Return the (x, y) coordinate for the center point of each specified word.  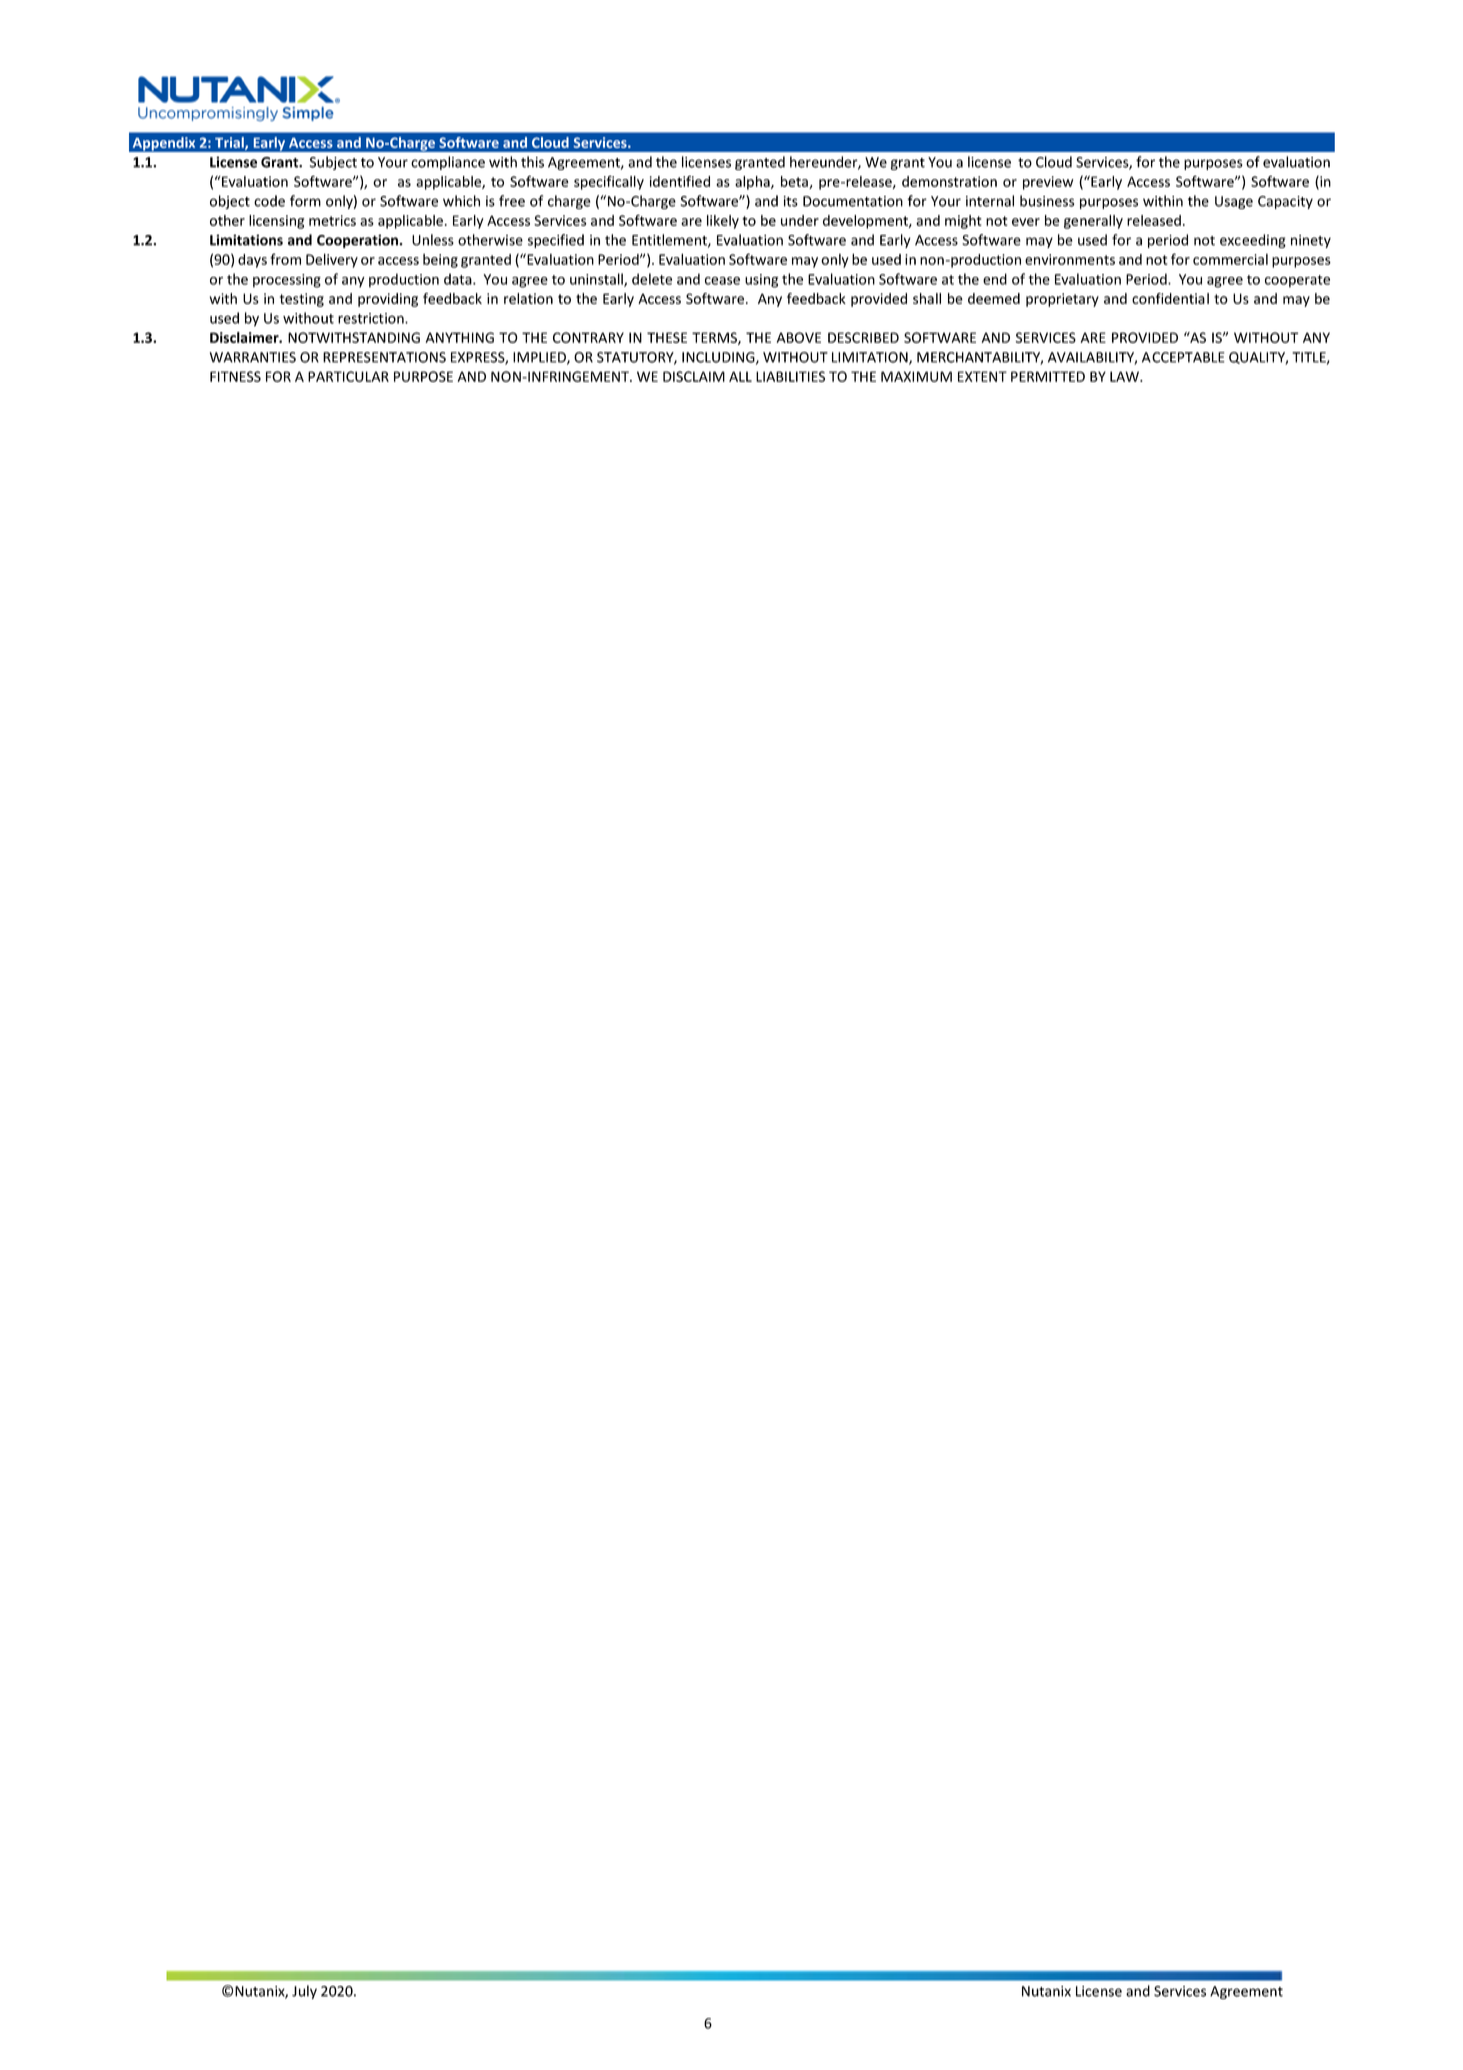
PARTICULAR (348, 376)
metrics (332, 220)
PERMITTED (1048, 376)
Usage (1234, 202)
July (304, 1992)
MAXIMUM (916, 376)
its (791, 201)
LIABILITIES (790, 376)
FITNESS (235, 376)
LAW (1125, 376)
